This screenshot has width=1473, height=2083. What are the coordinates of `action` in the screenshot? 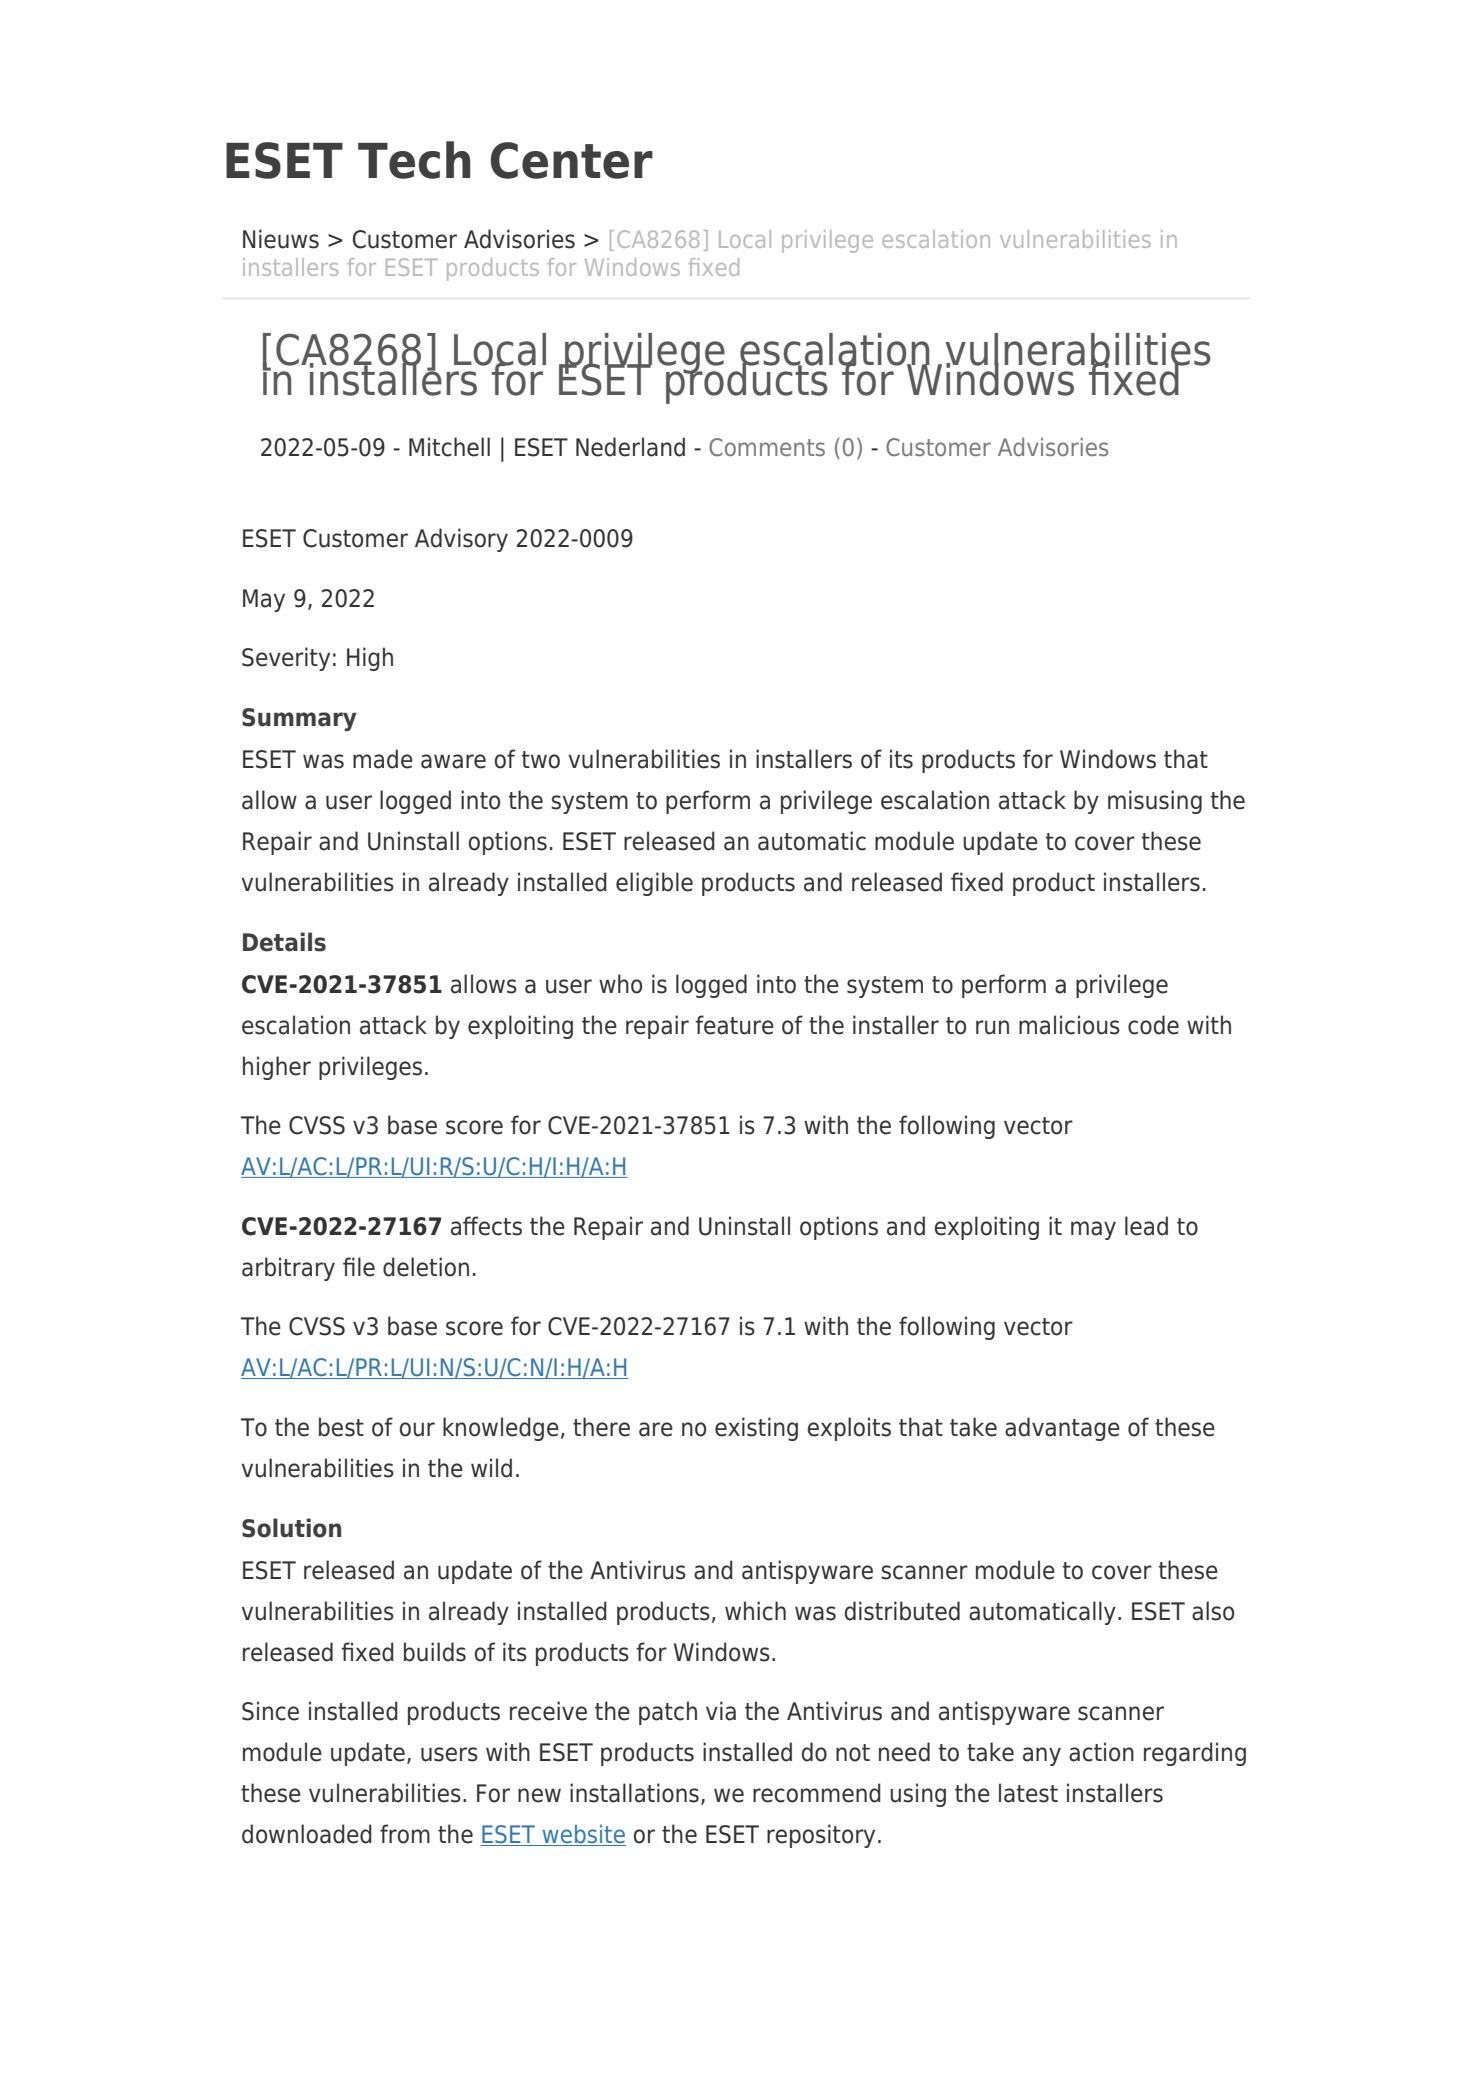 It's located at (1101, 1752).
